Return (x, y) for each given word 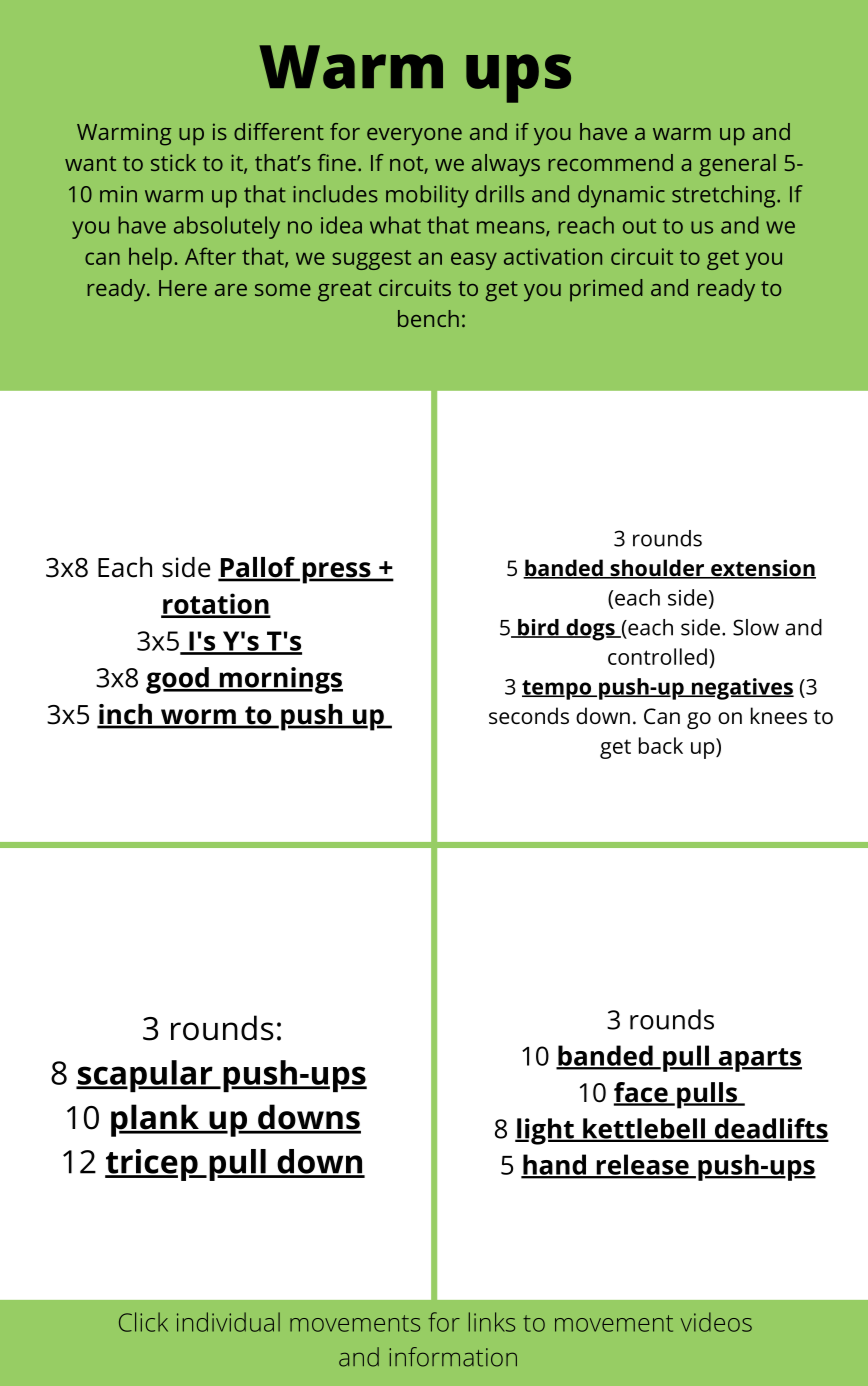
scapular (145, 1076)
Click (143, 1322)
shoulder (657, 569)
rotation (216, 605)
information (453, 1357)
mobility (427, 196)
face (642, 1093)
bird (538, 628)
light (545, 1131)
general (737, 165)
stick (173, 162)
